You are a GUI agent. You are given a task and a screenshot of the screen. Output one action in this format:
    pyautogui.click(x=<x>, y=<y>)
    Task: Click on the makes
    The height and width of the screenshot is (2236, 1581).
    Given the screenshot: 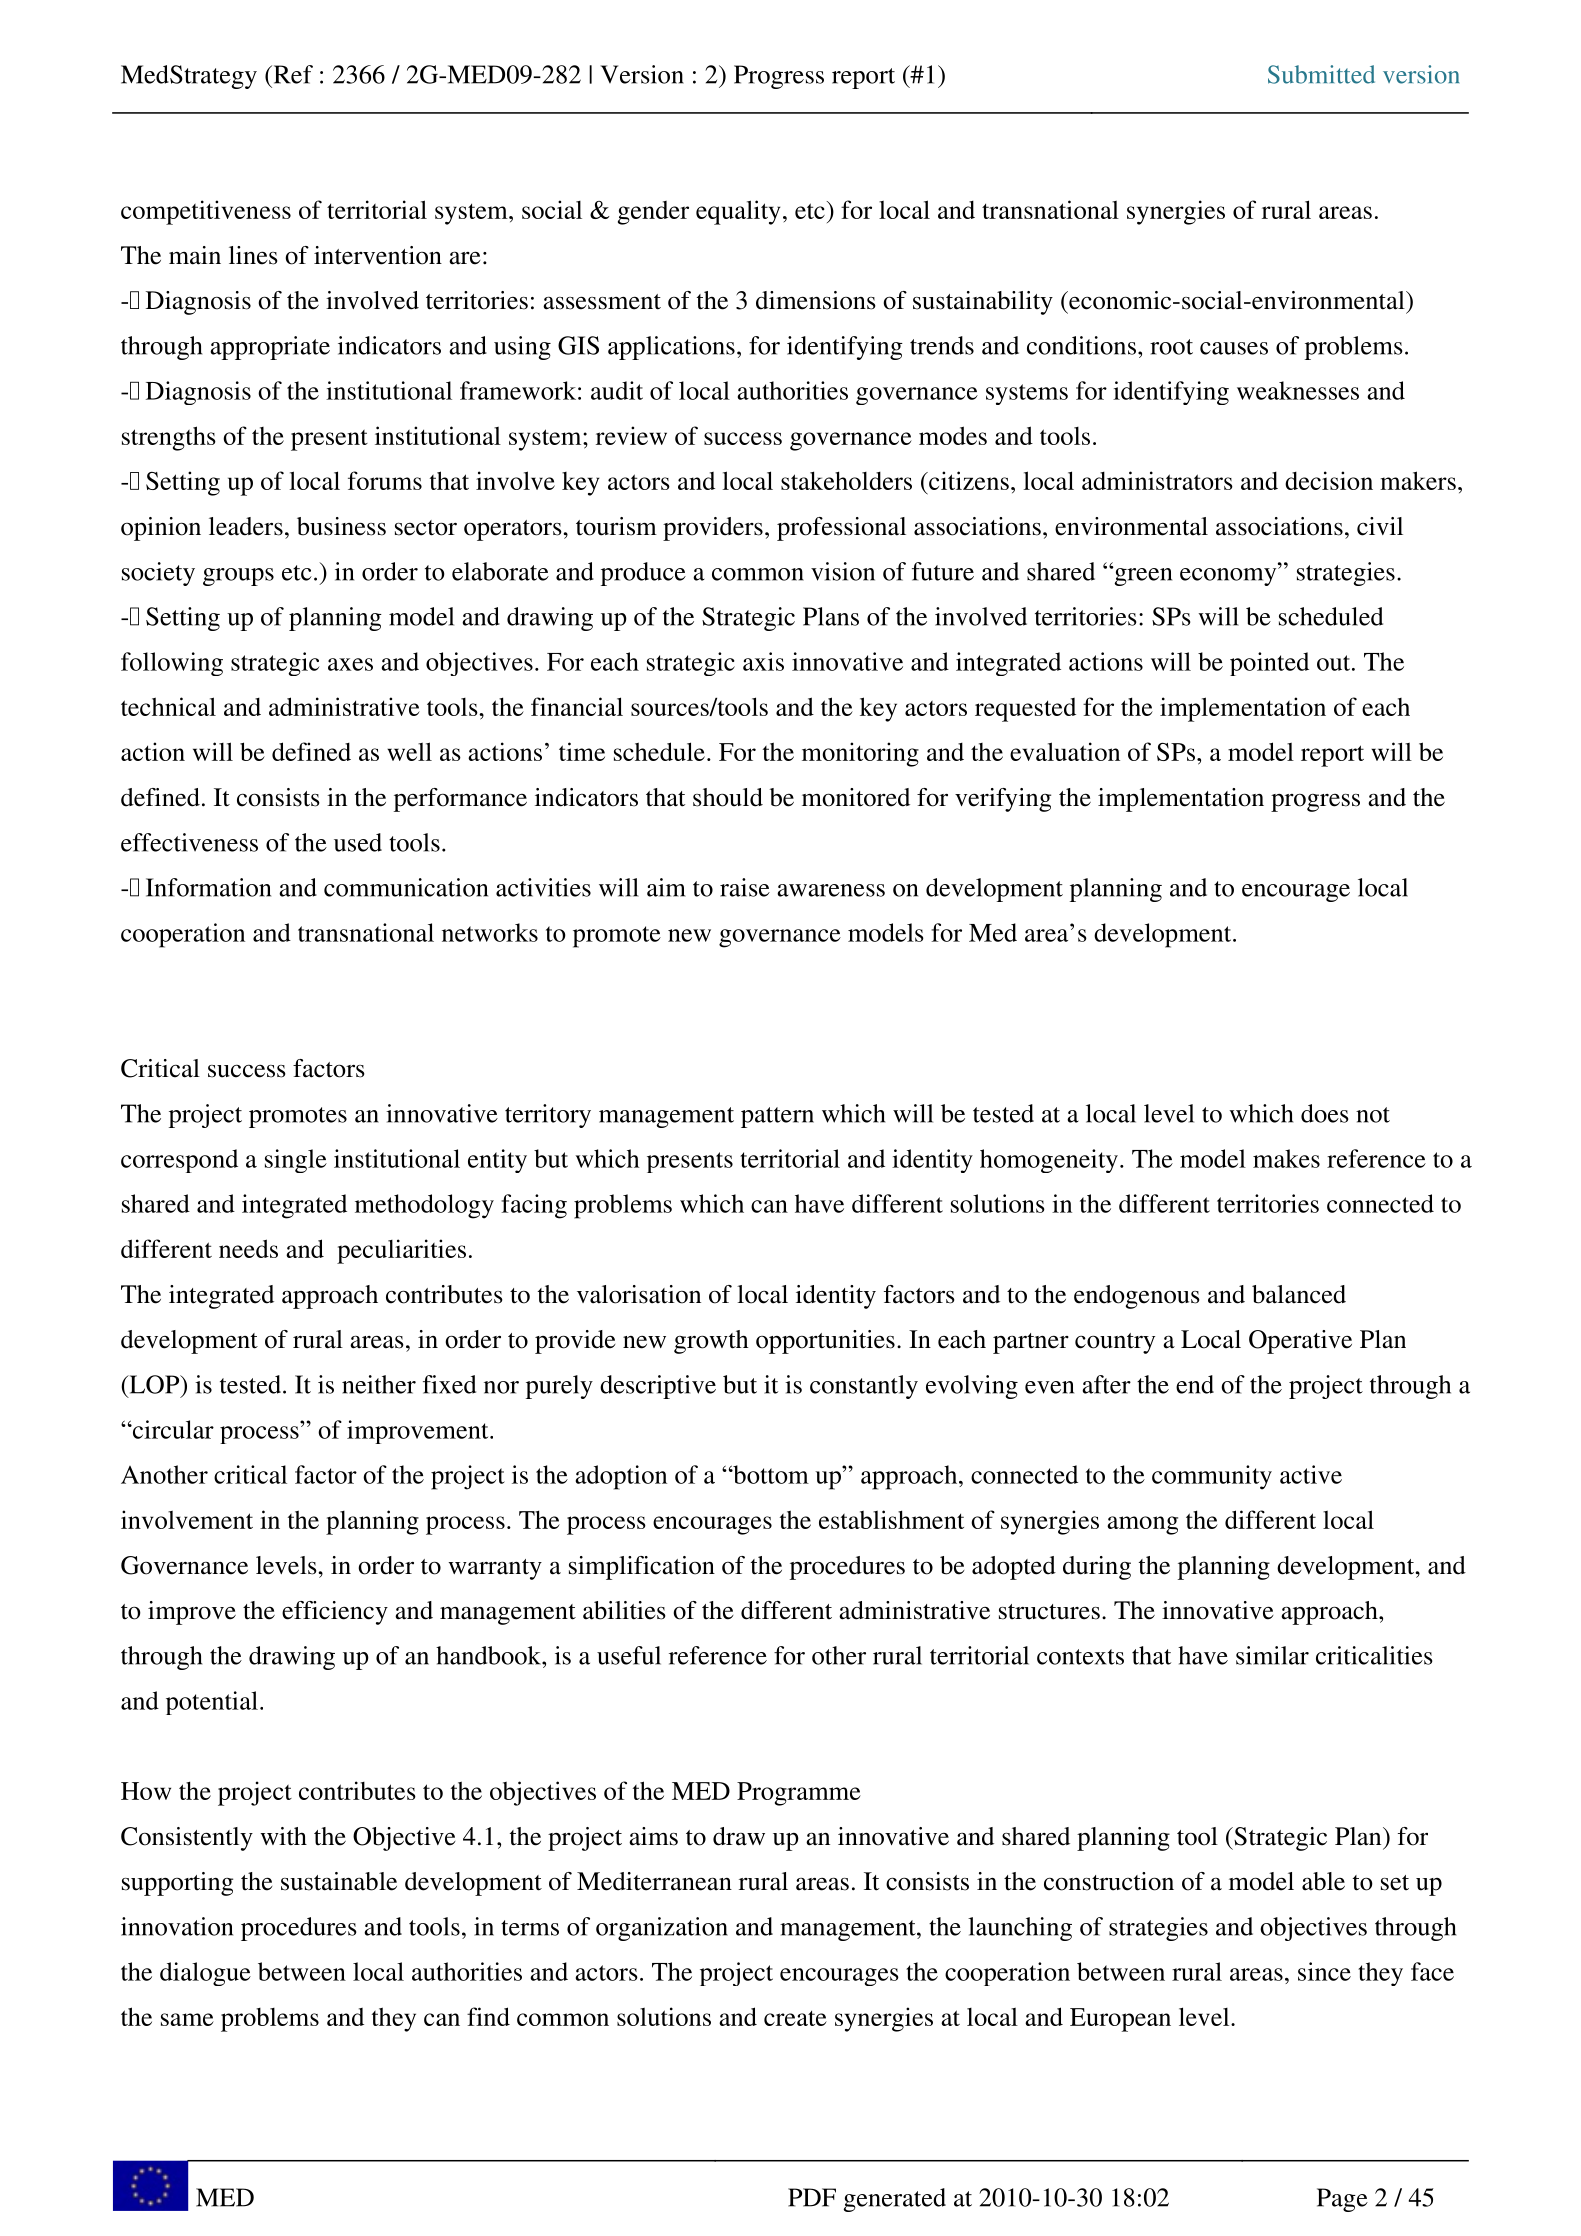 What is the action you would take?
    pyautogui.click(x=1286, y=1158)
